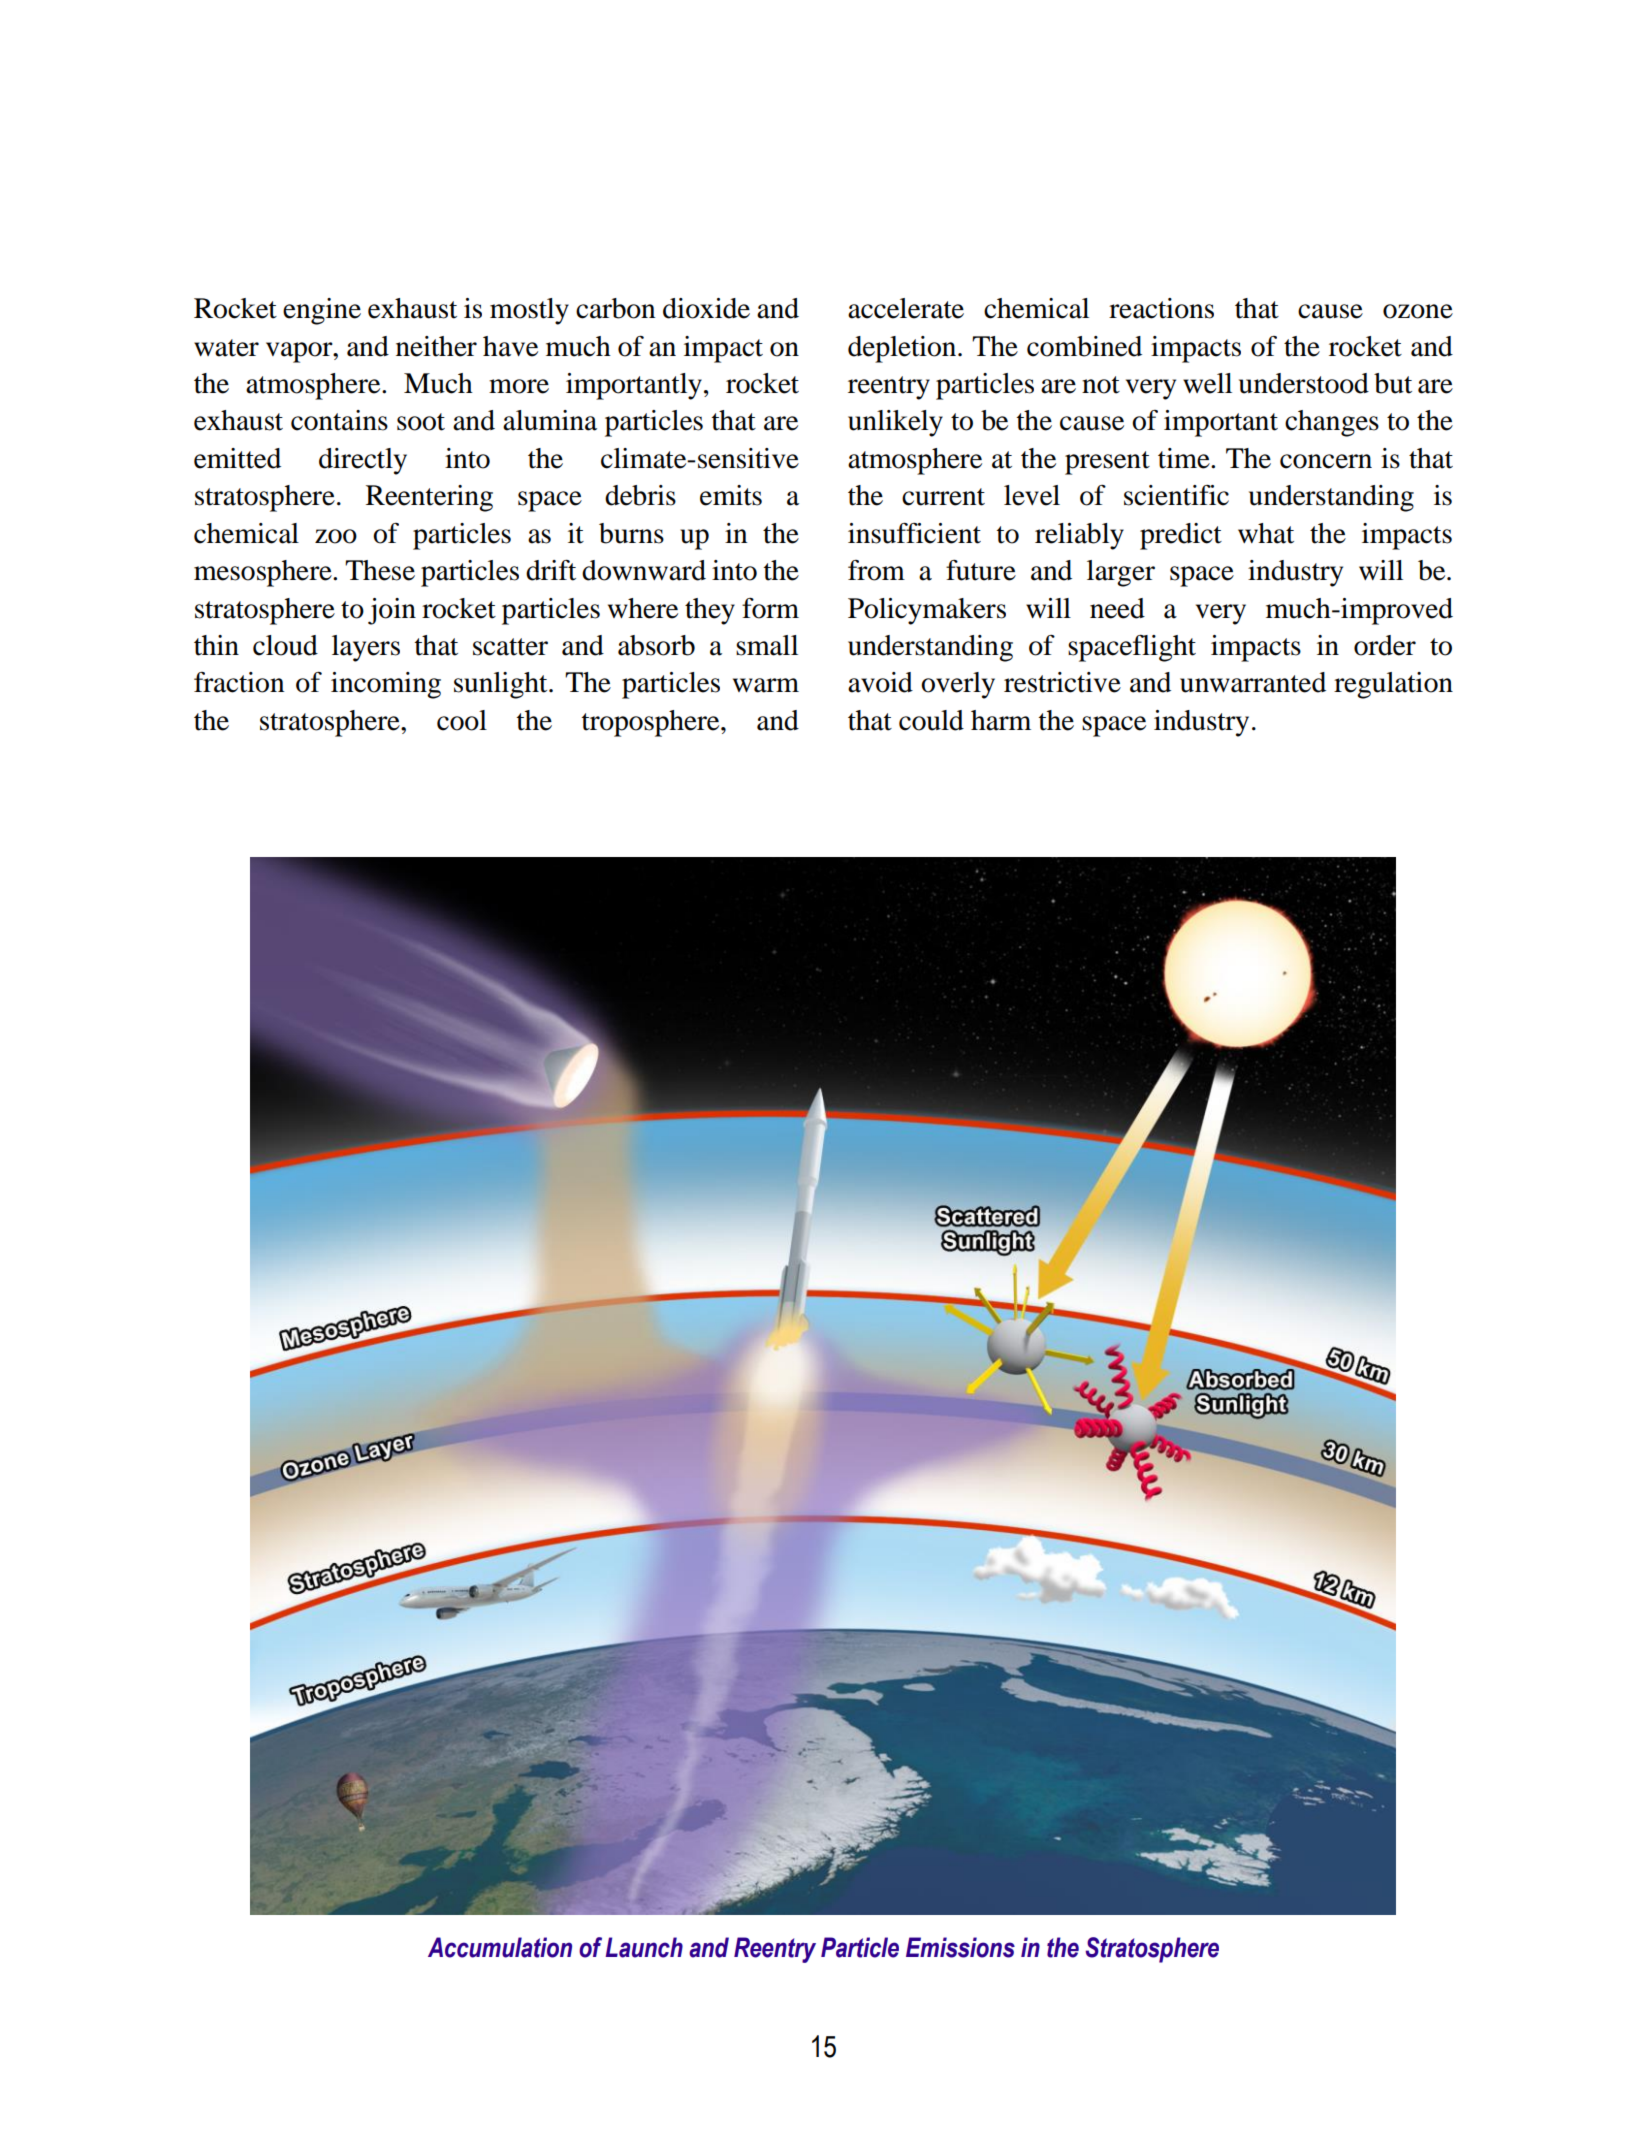  I want to click on could, so click(931, 720).
